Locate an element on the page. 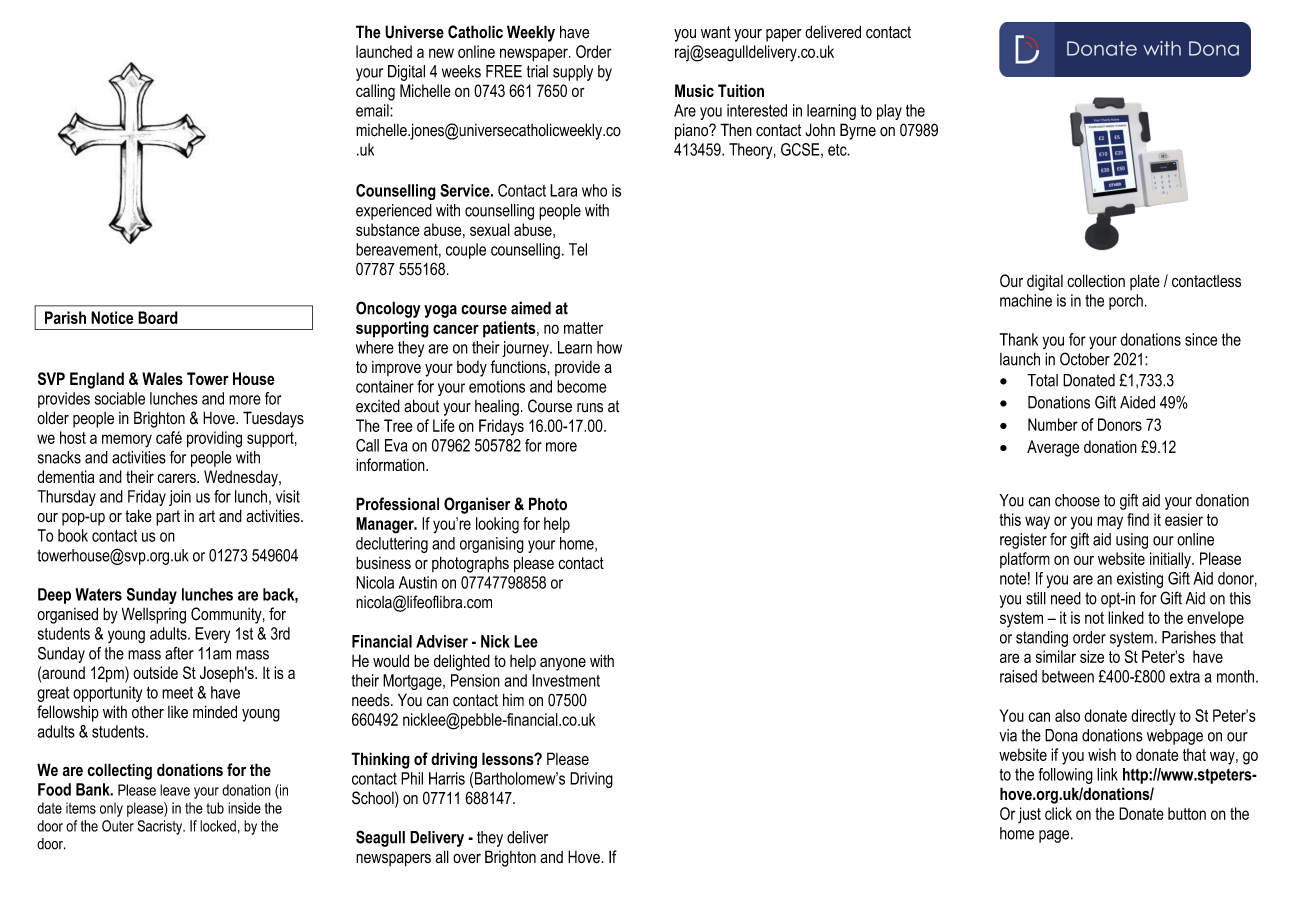 Image resolution: width=1308 pixels, height=924 pixels. play is located at coordinates (889, 112).
